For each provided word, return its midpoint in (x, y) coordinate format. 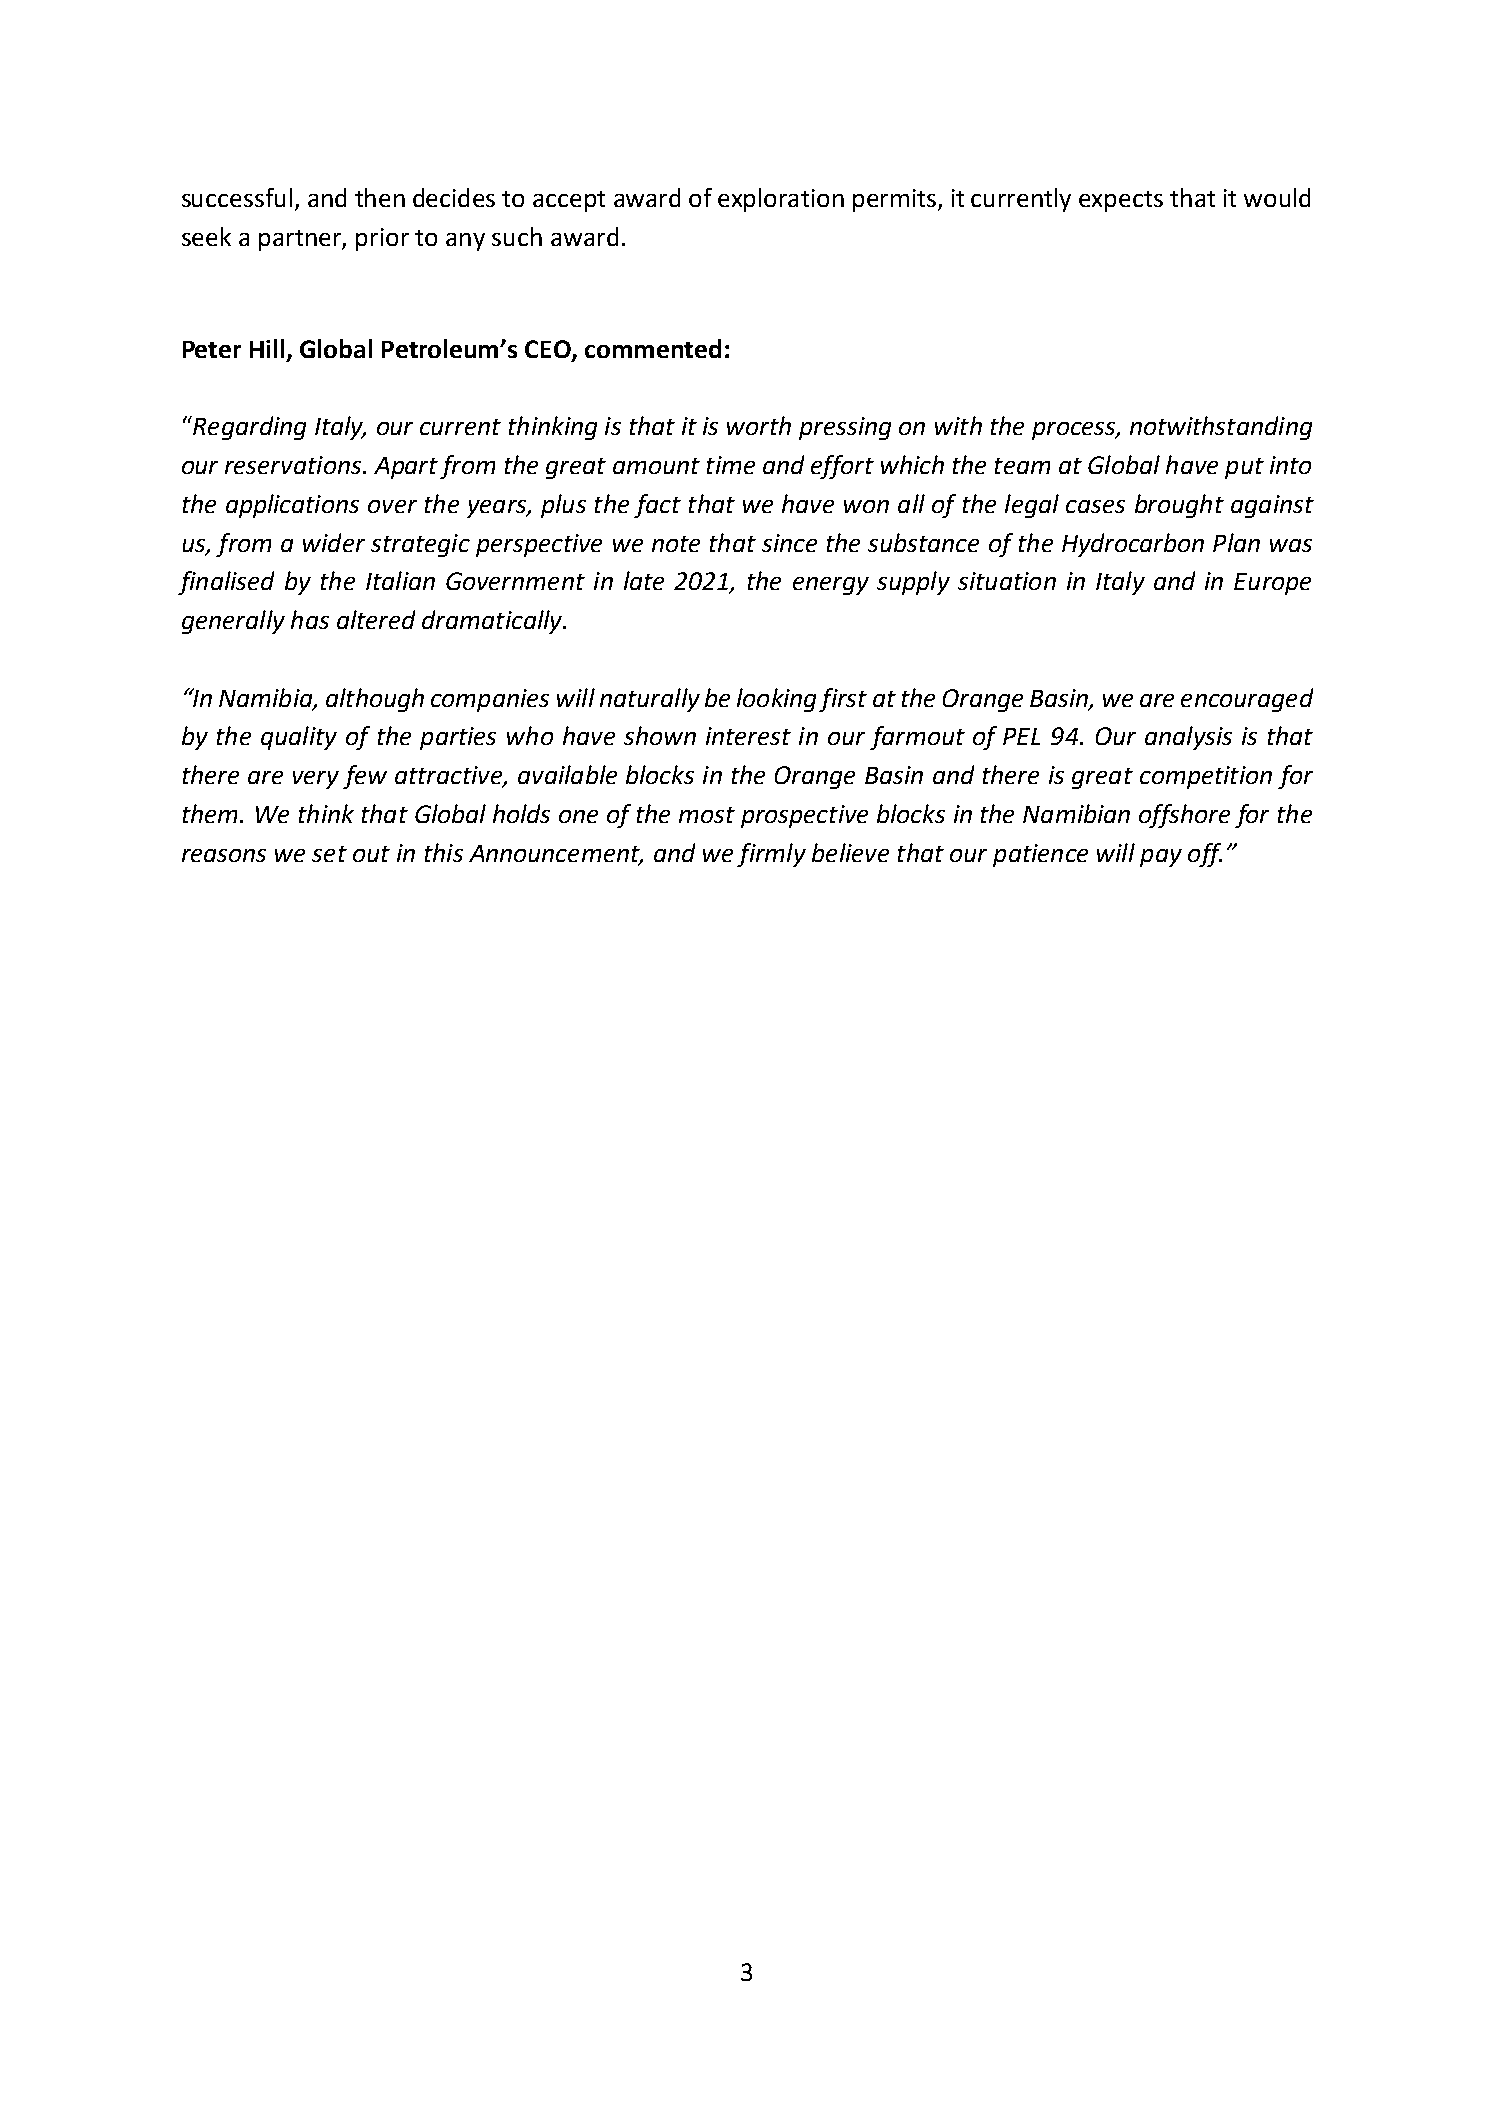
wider (334, 542)
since (789, 543)
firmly (771, 855)
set (329, 854)
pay (1161, 858)
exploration (781, 200)
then (380, 197)
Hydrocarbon (1133, 545)
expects (1121, 201)
